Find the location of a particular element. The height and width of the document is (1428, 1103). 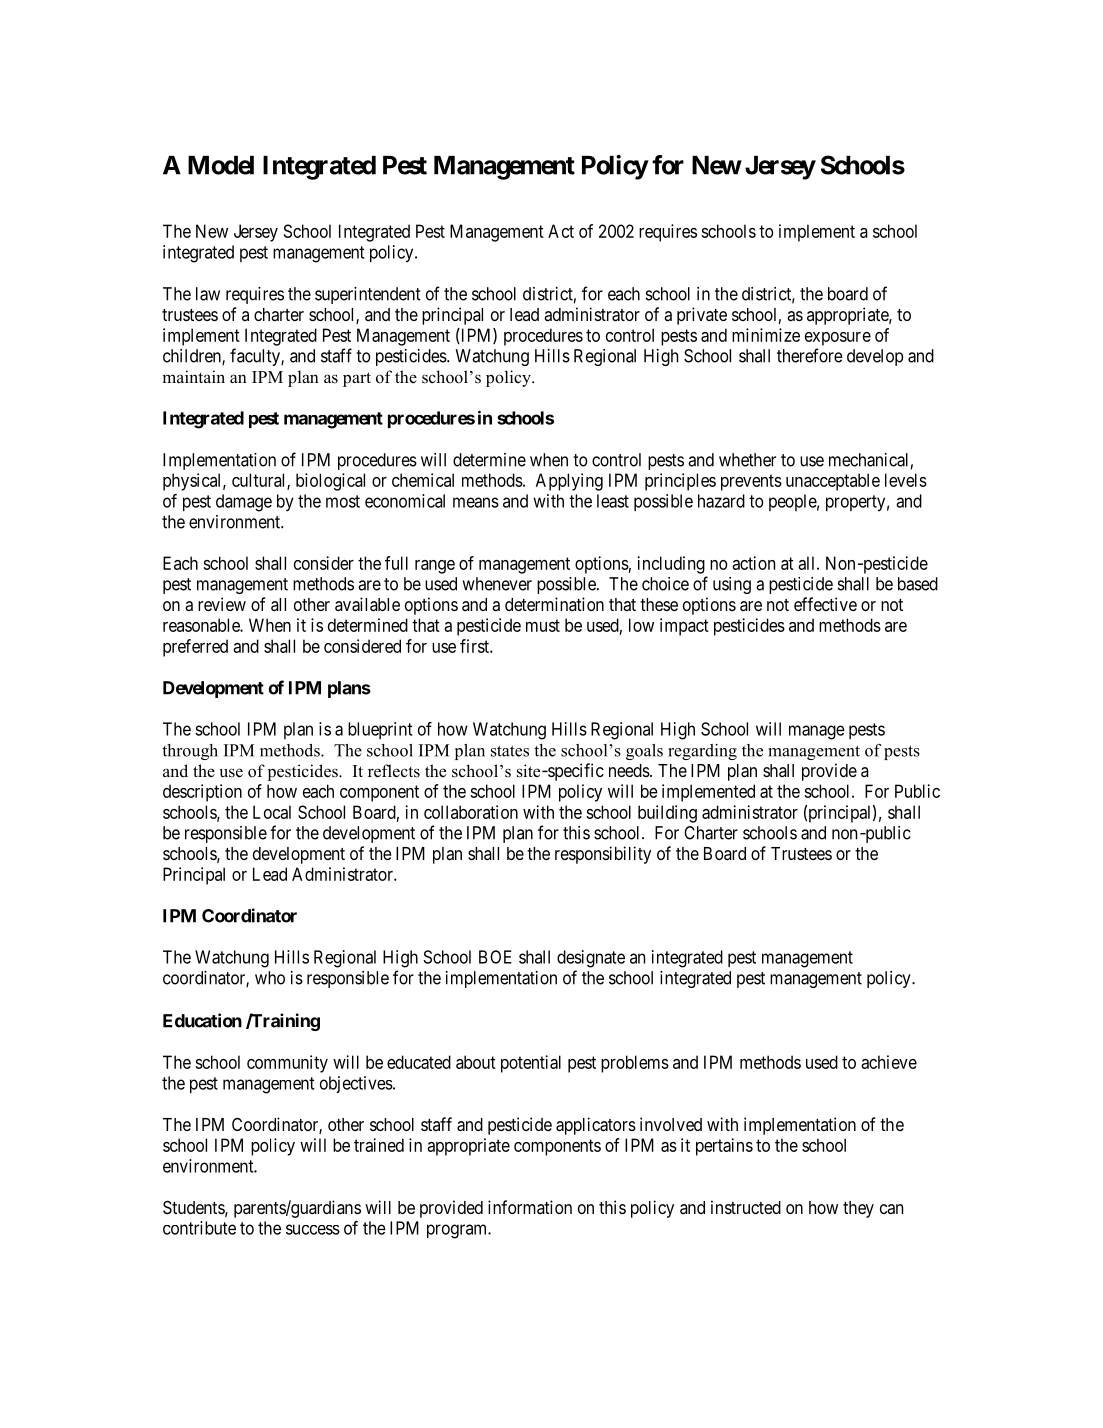

exposure is located at coordinates (838, 339).
